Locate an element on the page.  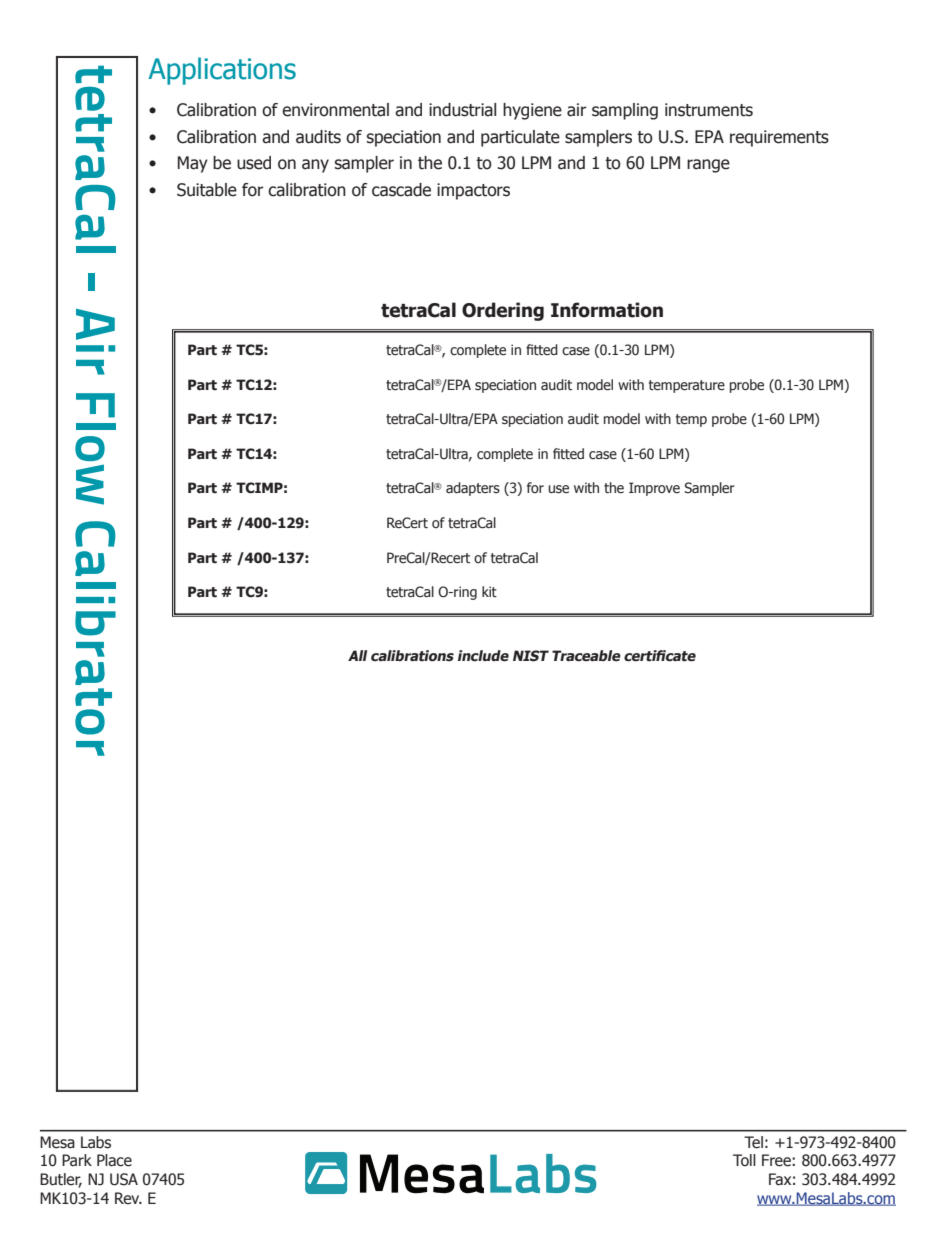
Place is located at coordinates (114, 1160).
